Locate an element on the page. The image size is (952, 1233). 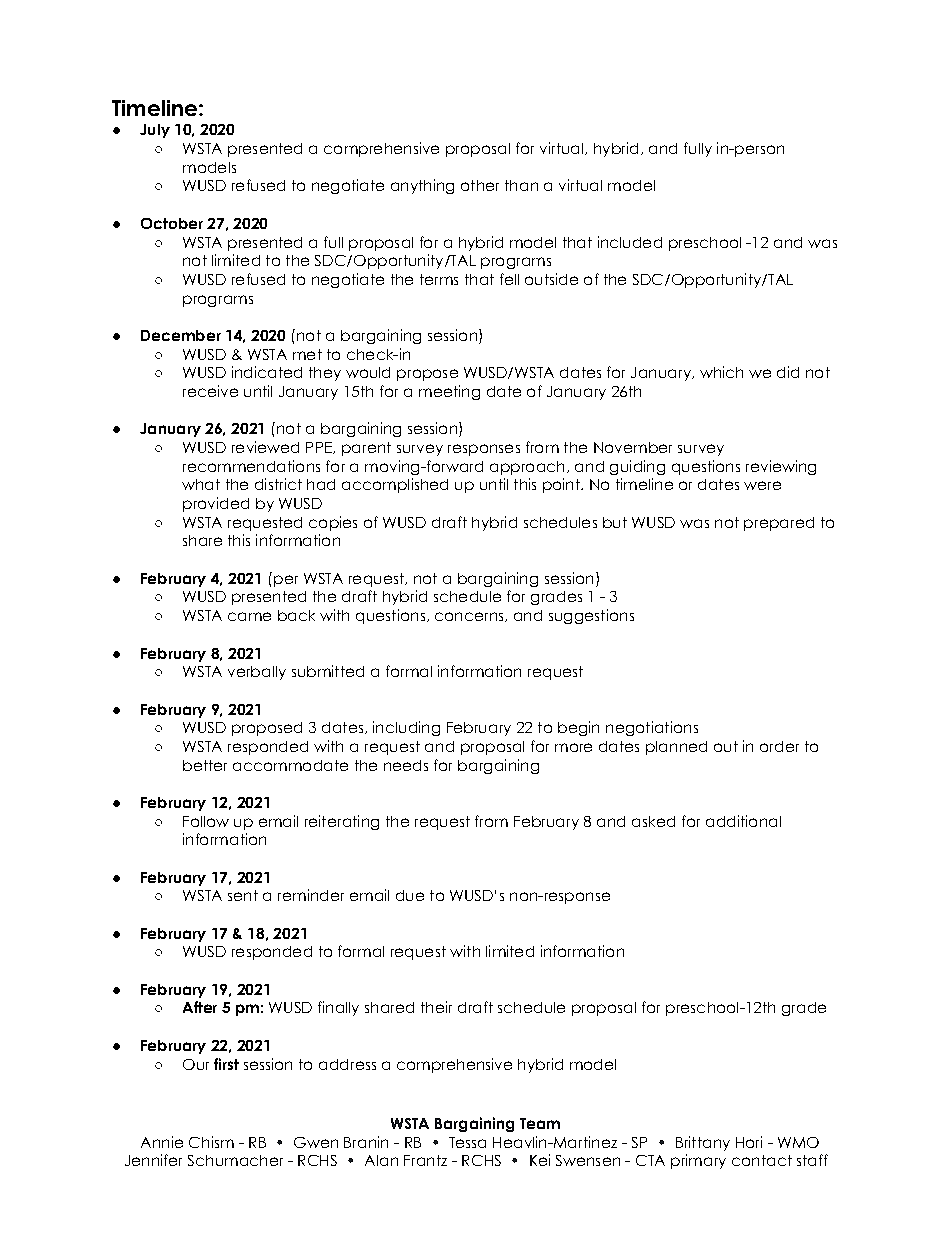
included is located at coordinates (630, 242).
